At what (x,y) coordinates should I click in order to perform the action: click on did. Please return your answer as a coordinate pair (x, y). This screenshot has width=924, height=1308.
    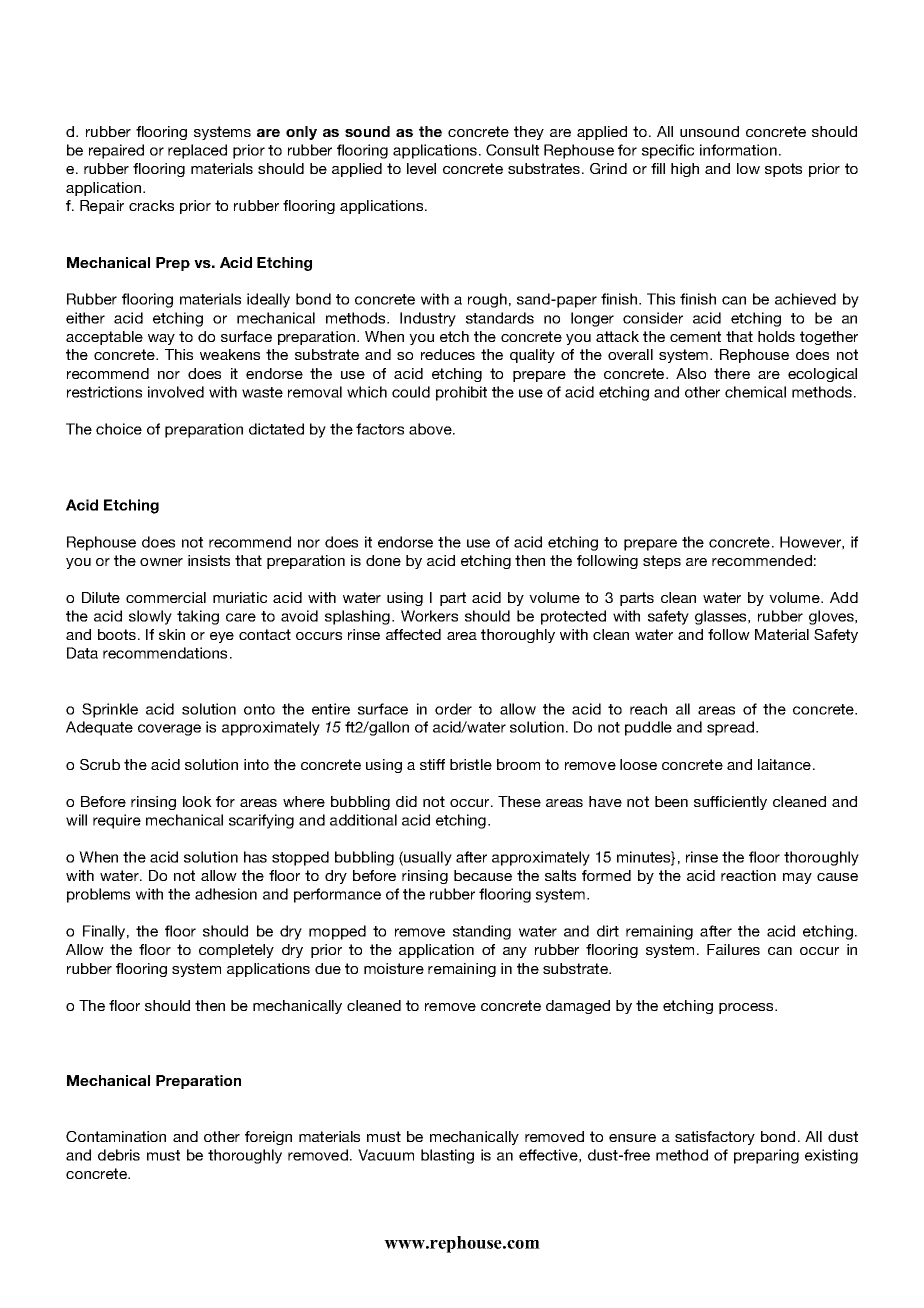
    Looking at the image, I should click on (406, 801).
